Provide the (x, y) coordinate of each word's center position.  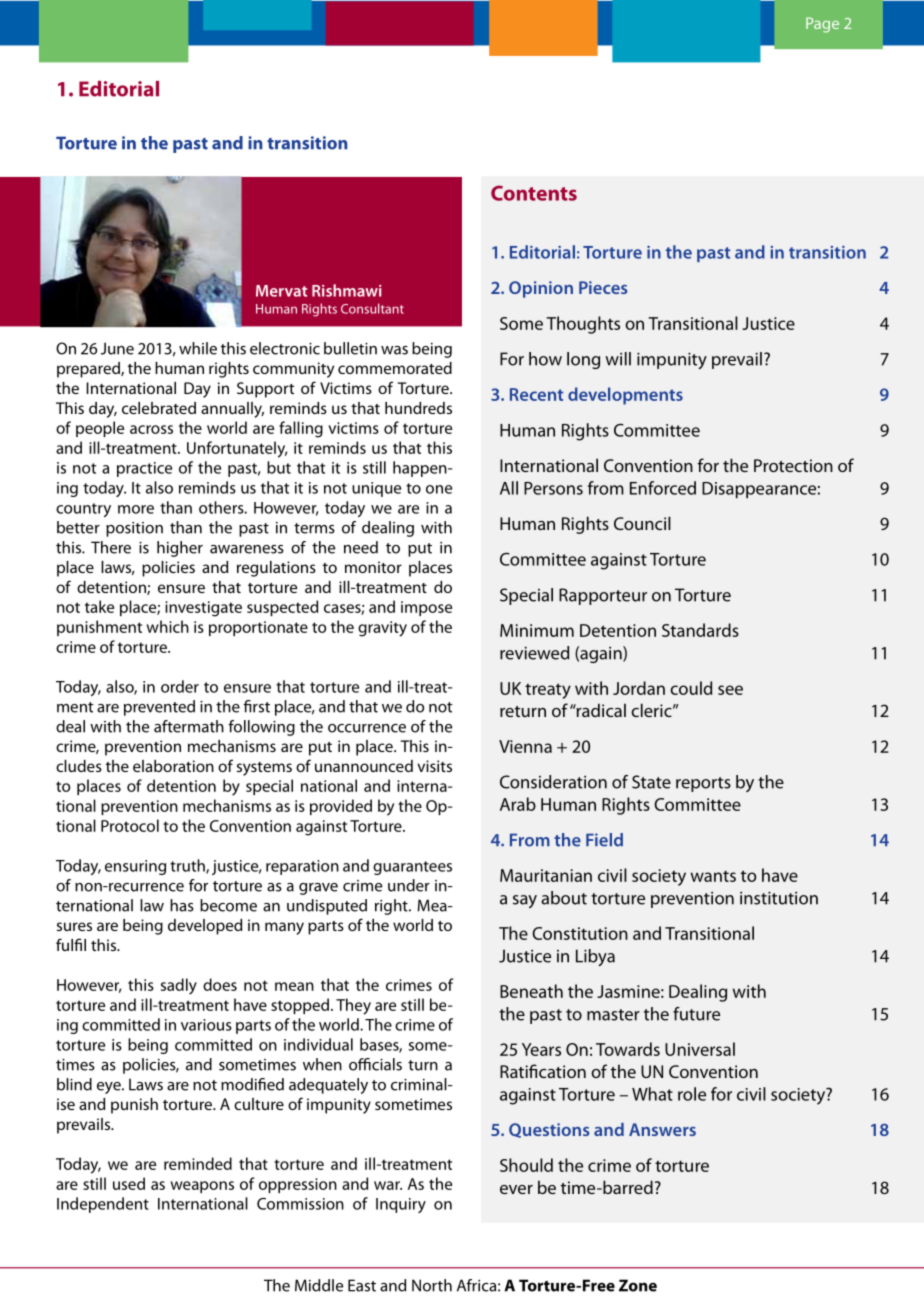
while (198, 348)
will (618, 359)
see (730, 690)
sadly (179, 986)
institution (779, 898)
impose (426, 608)
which (168, 626)
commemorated (395, 368)
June (117, 348)
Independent (103, 1205)
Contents (534, 193)
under (409, 885)
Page (822, 25)
